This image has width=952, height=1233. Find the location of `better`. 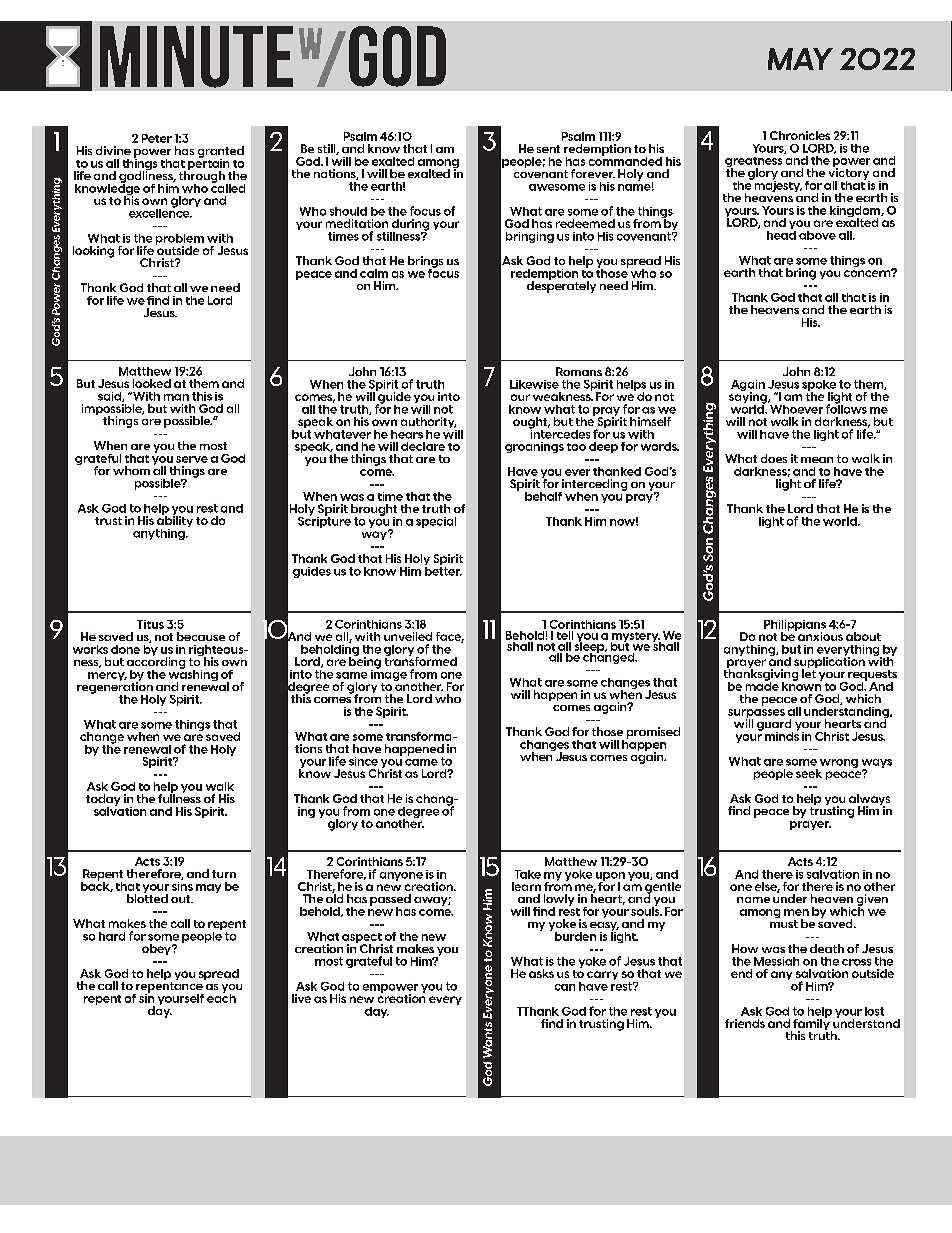

better is located at coordinates (443, 570).
